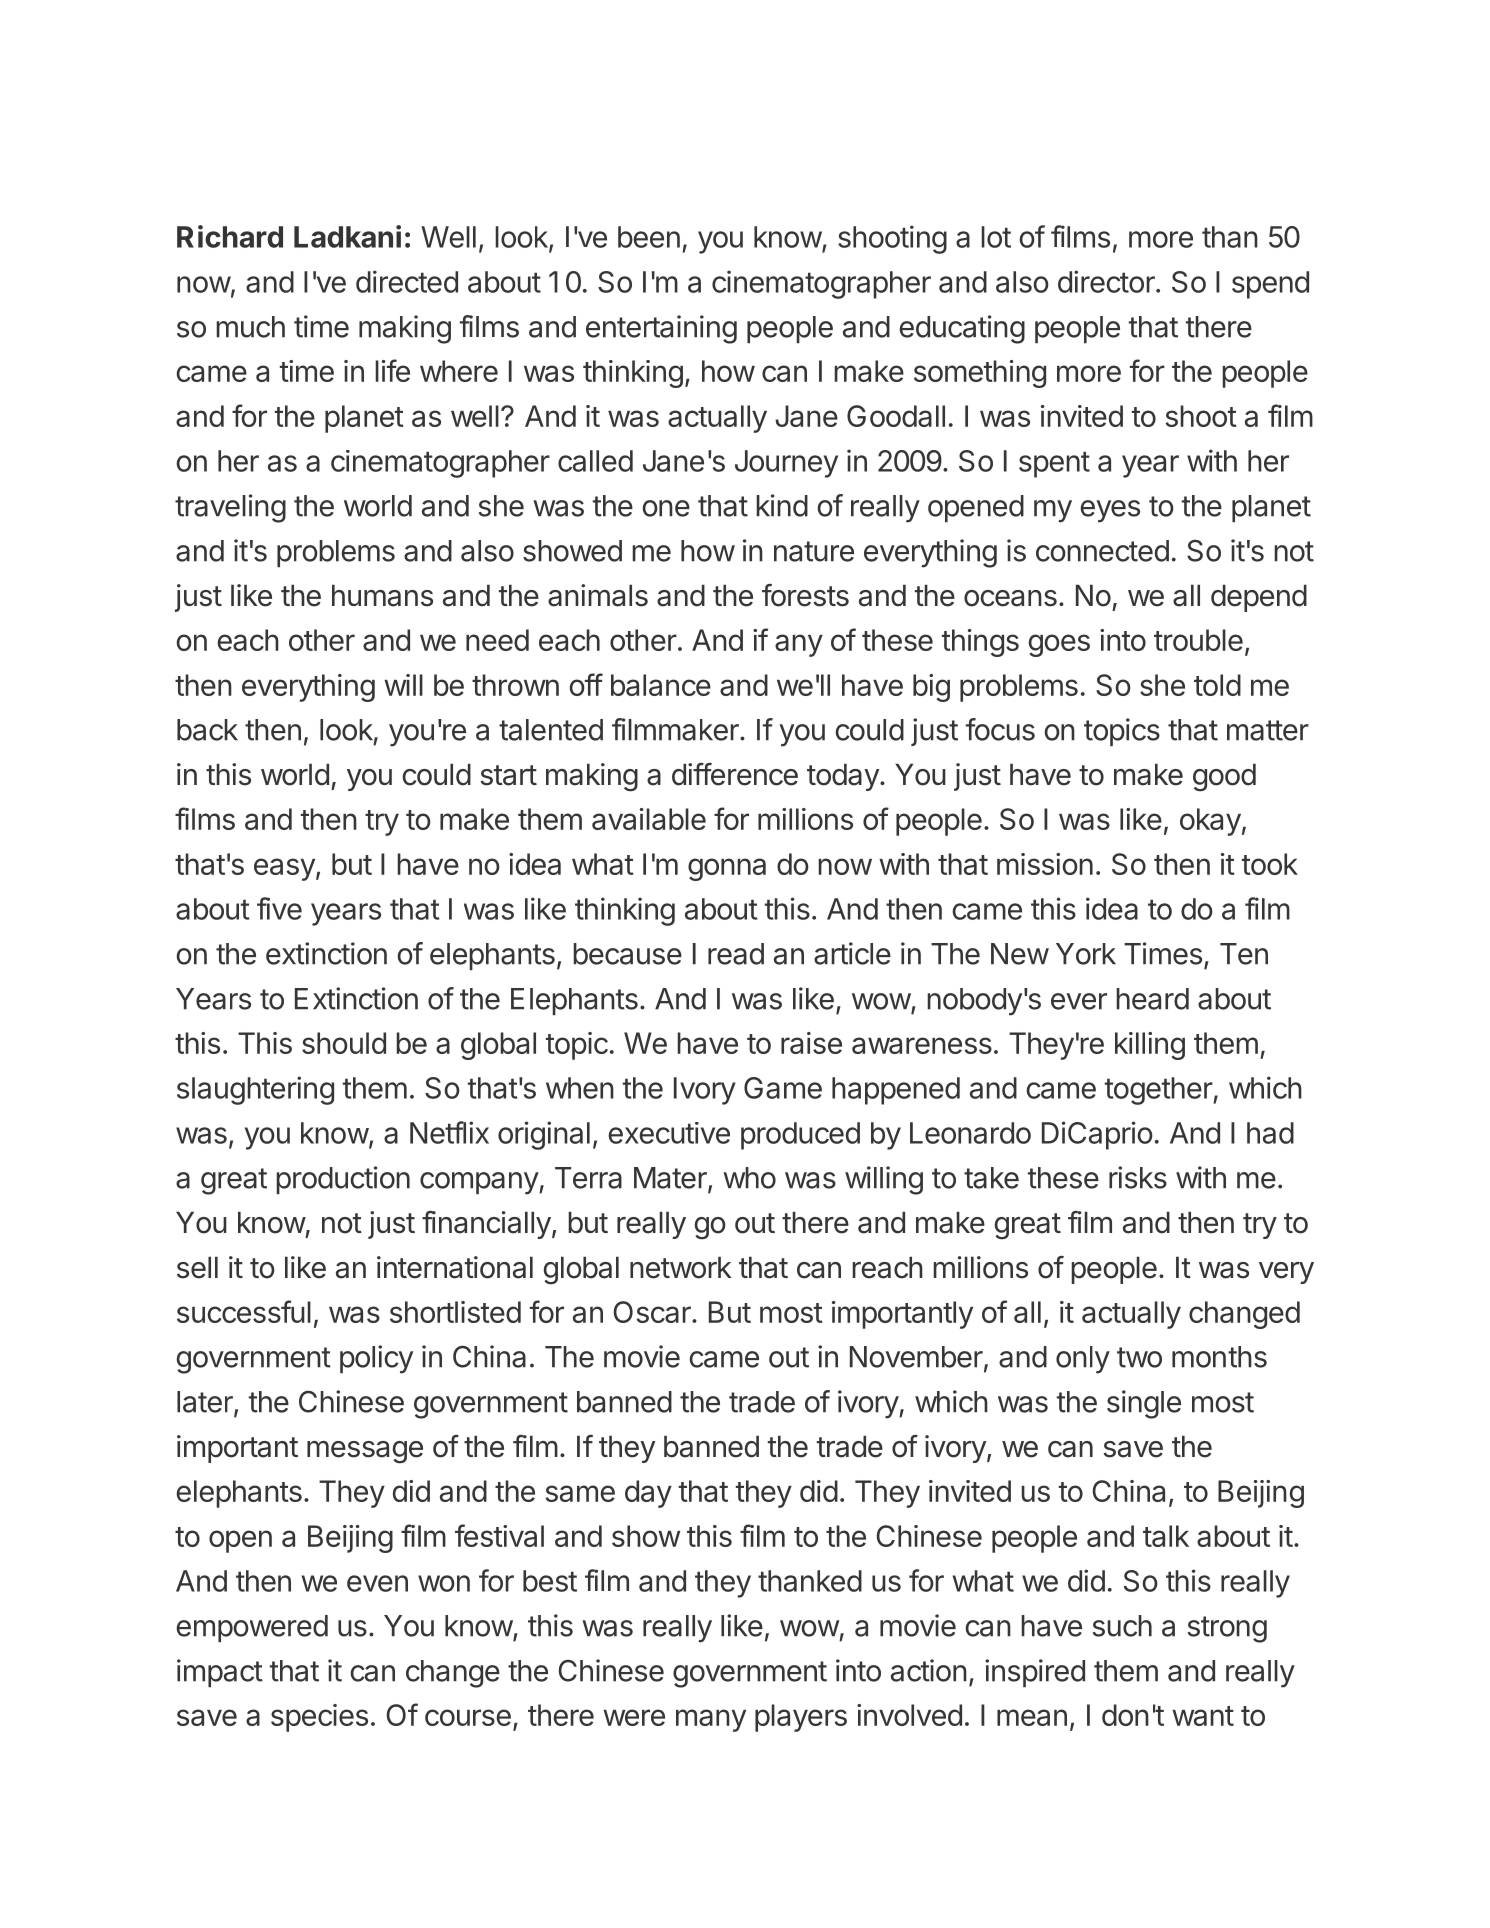 This image has width=1490, height=1928. Describe the element at coordinates (653, 1312) in the image. I see `Oscar` at that location.
